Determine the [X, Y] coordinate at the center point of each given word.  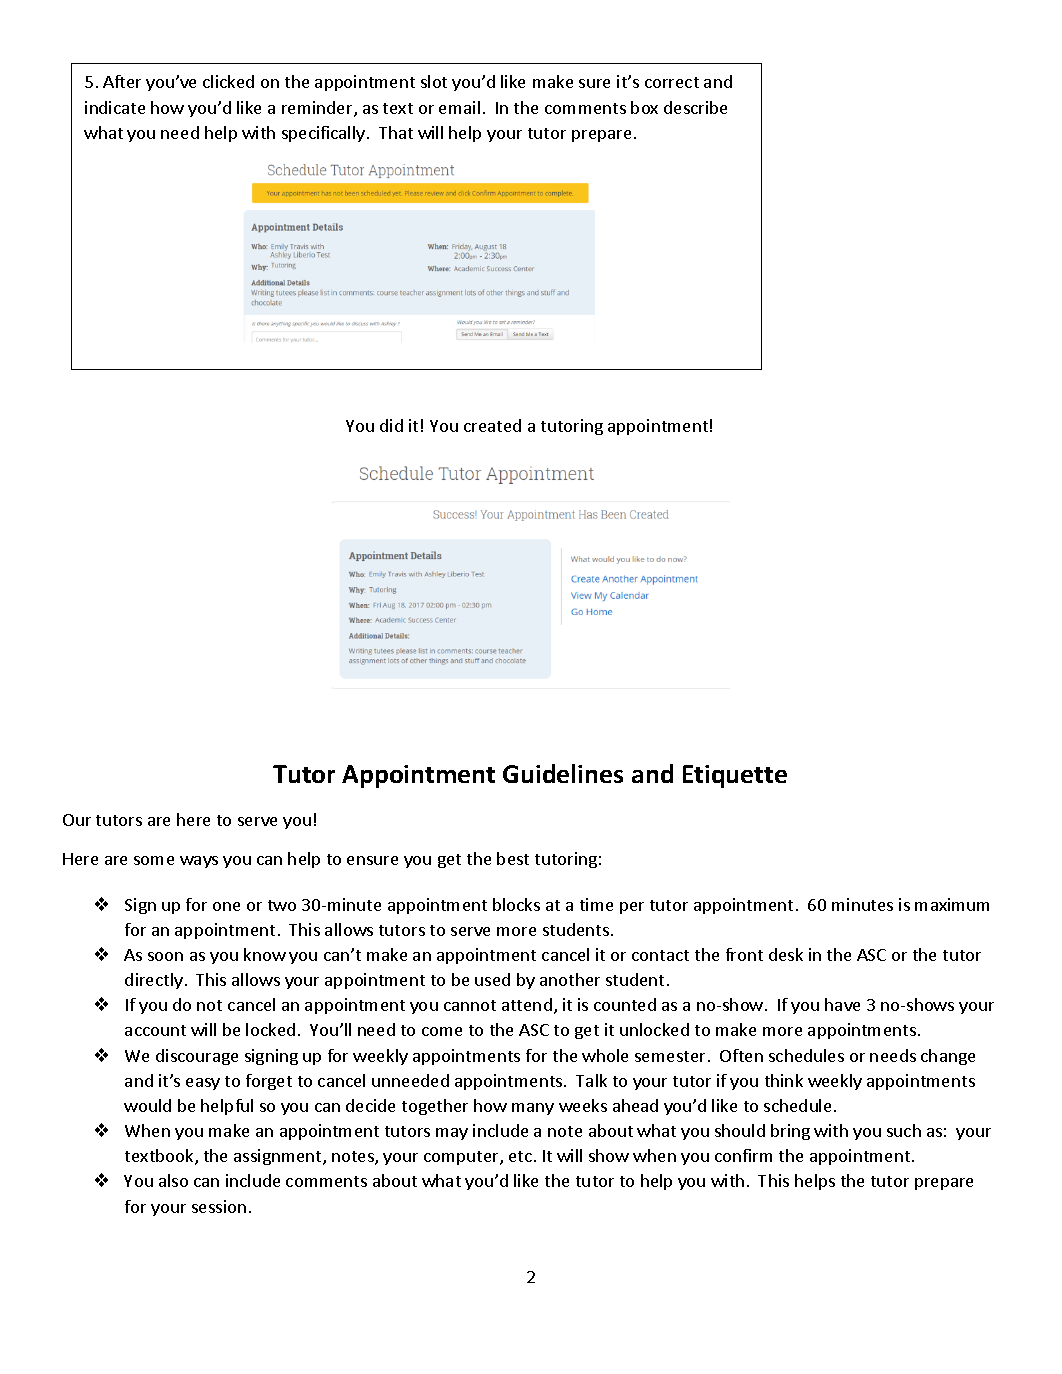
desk [786, 954]
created [492, 425]
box [644, 107]
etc [520, 1156]
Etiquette [735, 776]
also [173, 1180]
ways [199, 862]
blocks [516, 904]
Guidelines [563, 773]
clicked [228, 81]
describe [695, 107]
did [391, 425]
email [459, 107]
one [226, 906]
